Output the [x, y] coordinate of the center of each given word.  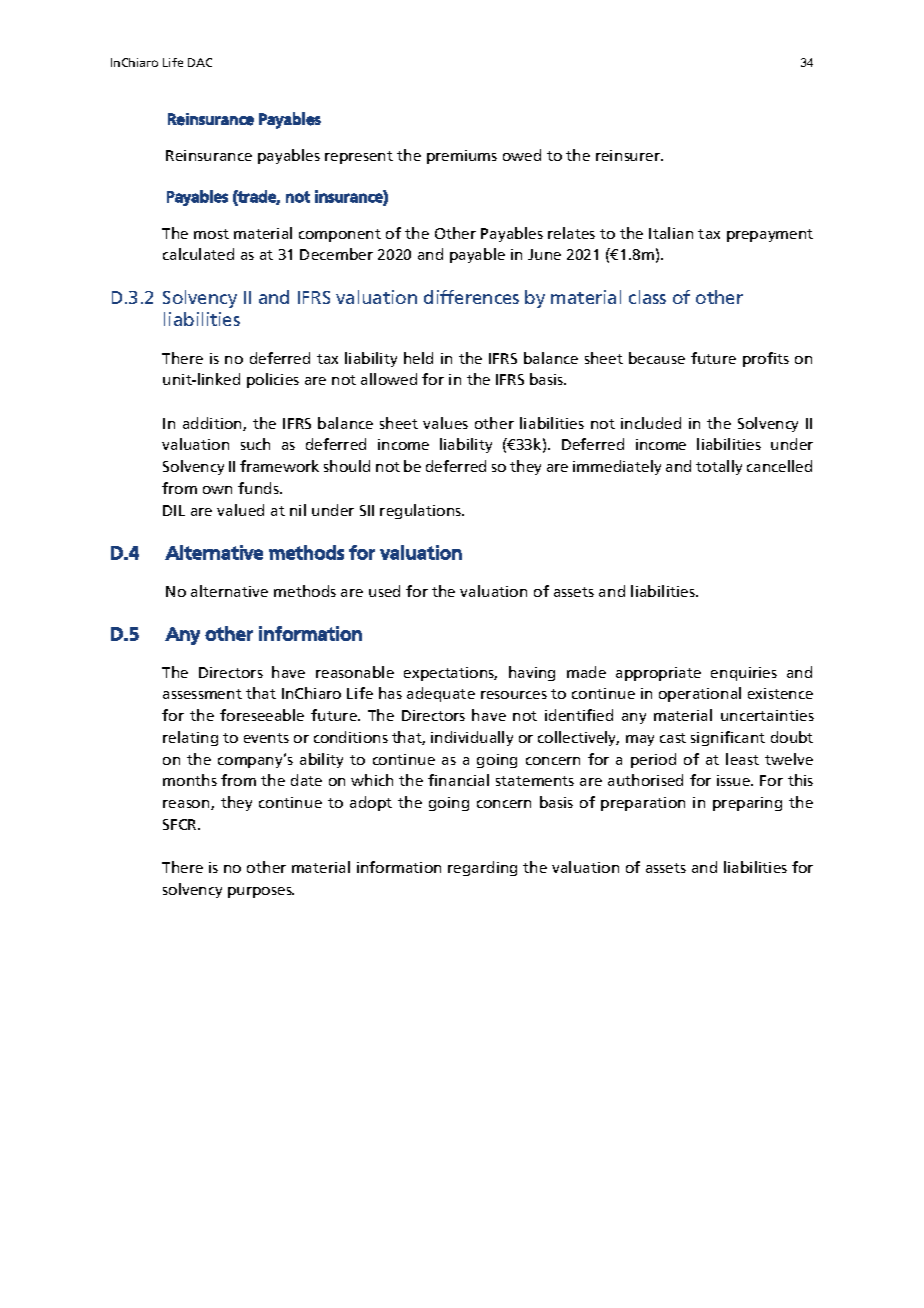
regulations [422, 511]
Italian [671, 233]
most [211, 234]
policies [273, 380]
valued [240, 510]
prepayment [770, 235]
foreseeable [262, 715]
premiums [462, 157]
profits [766, 359]
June [544, 254]
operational [700, 694]
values [445, 423]
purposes [261, 892]
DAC [200, 62]
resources [514, 695]
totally [719, 467]
